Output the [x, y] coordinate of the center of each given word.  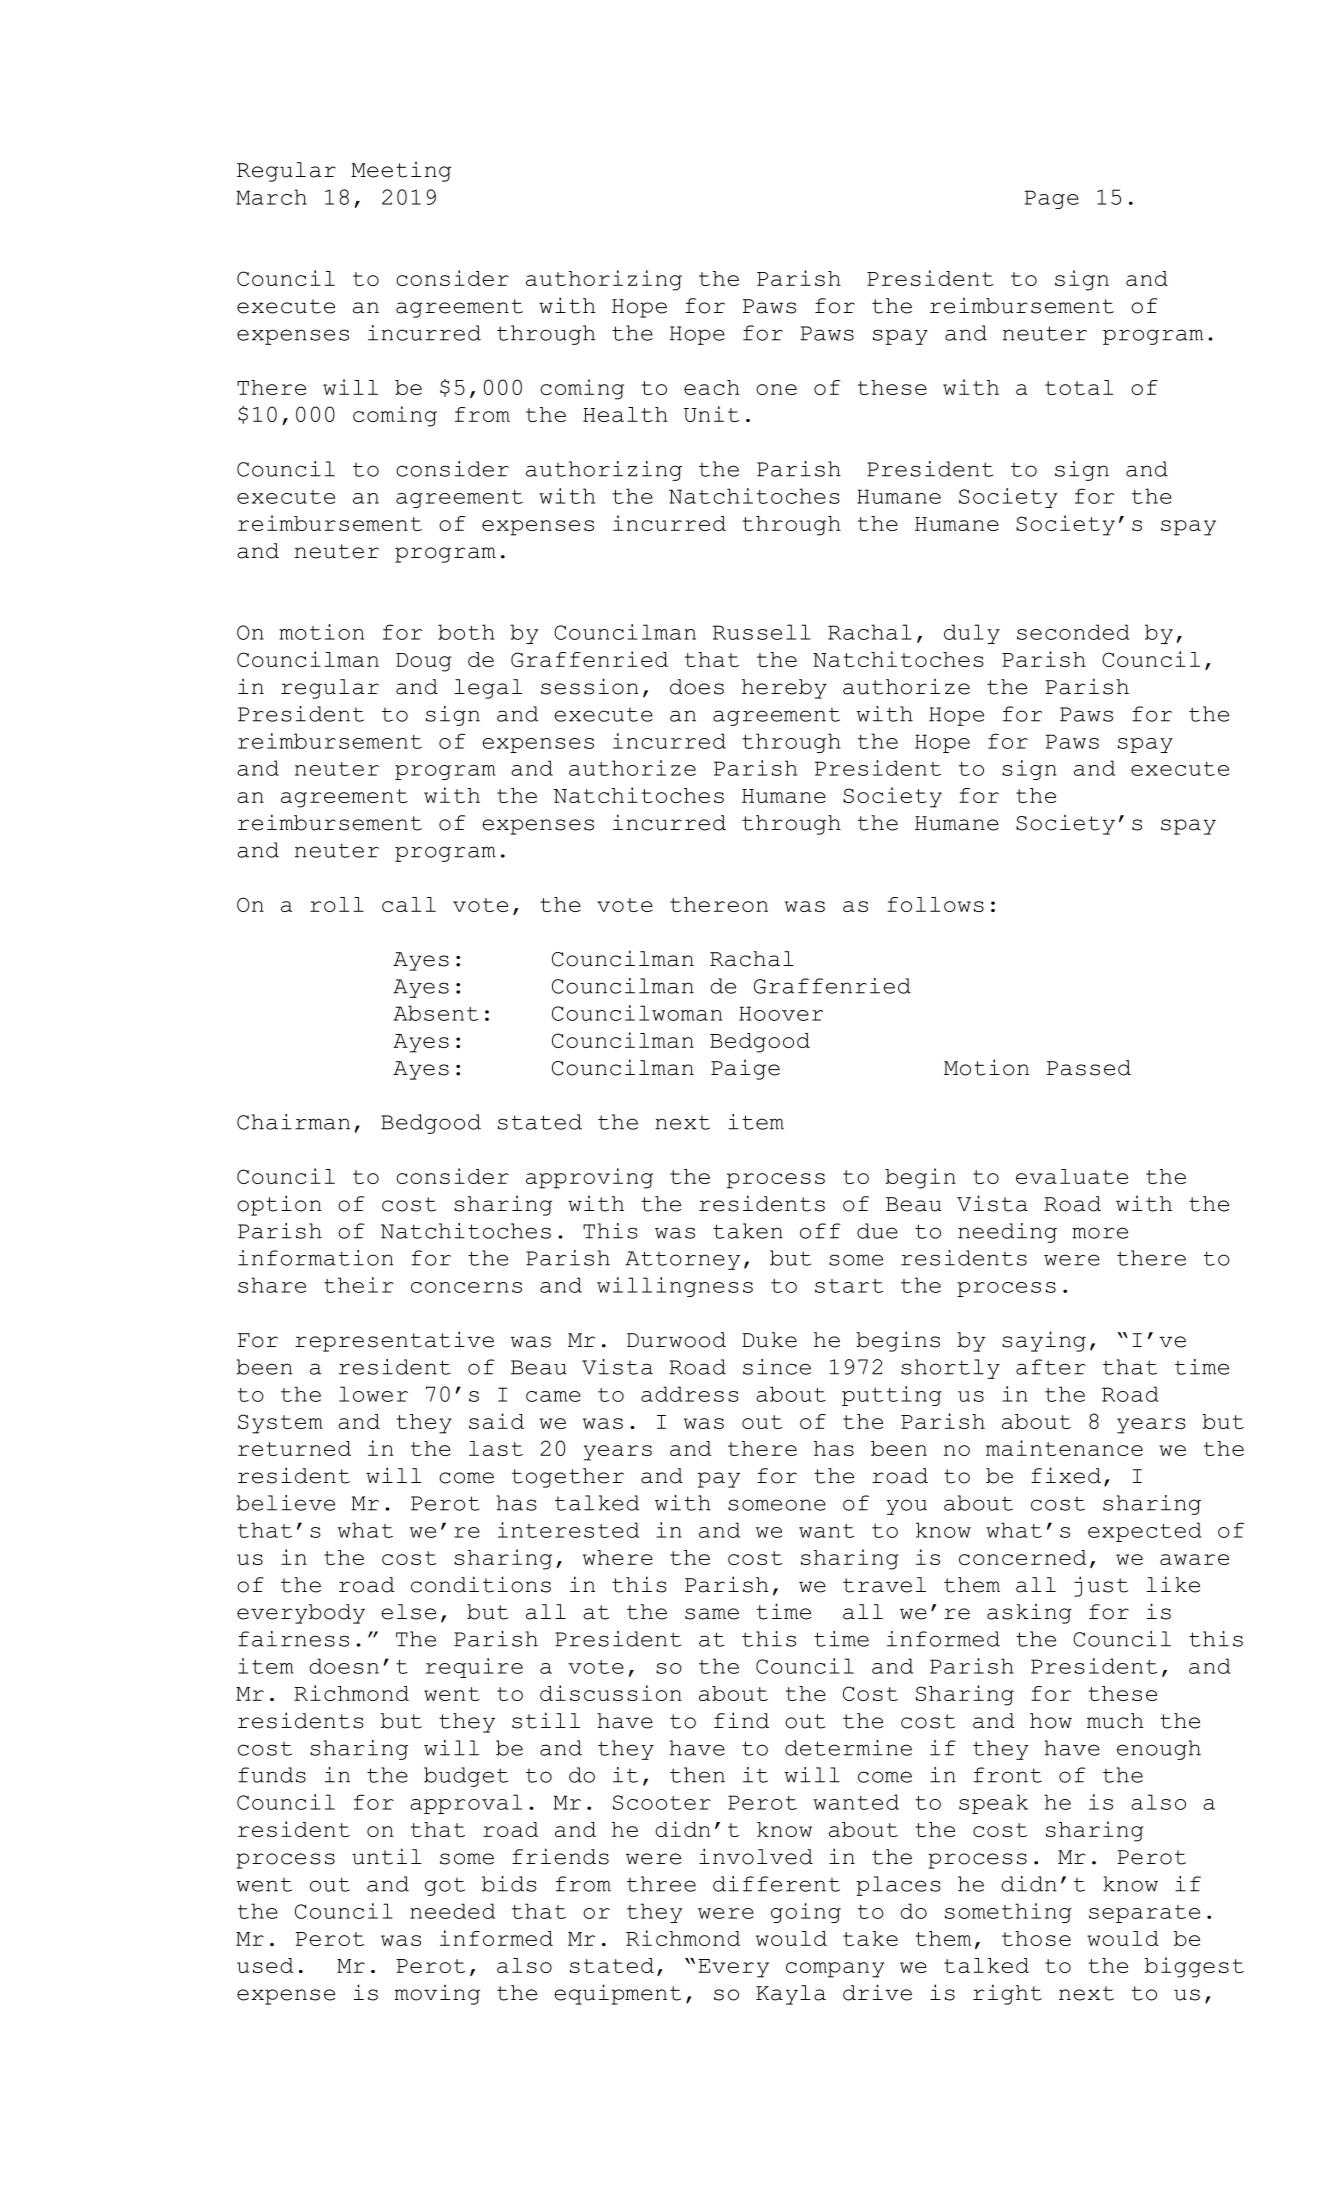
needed [452, 1911]
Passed [1089, 1068]
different [776, 1884]
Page [1051, 199]
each [712, 387]
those [1036, 1938]
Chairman [293, 1122]
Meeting [401, 171]
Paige [745, 1069]
